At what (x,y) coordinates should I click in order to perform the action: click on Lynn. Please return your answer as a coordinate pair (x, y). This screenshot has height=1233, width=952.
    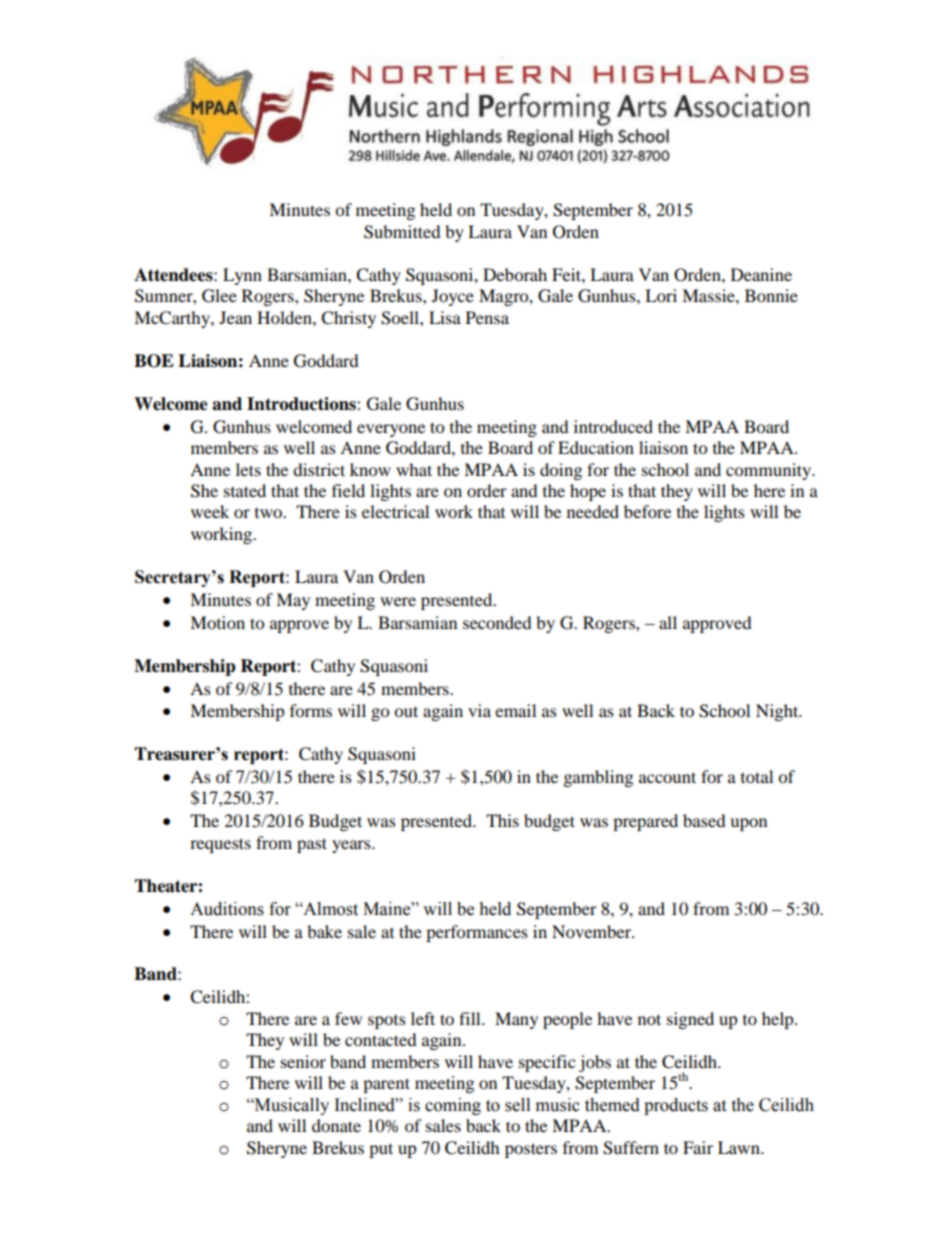
    Looking at the image, I should click on (242, 276).
